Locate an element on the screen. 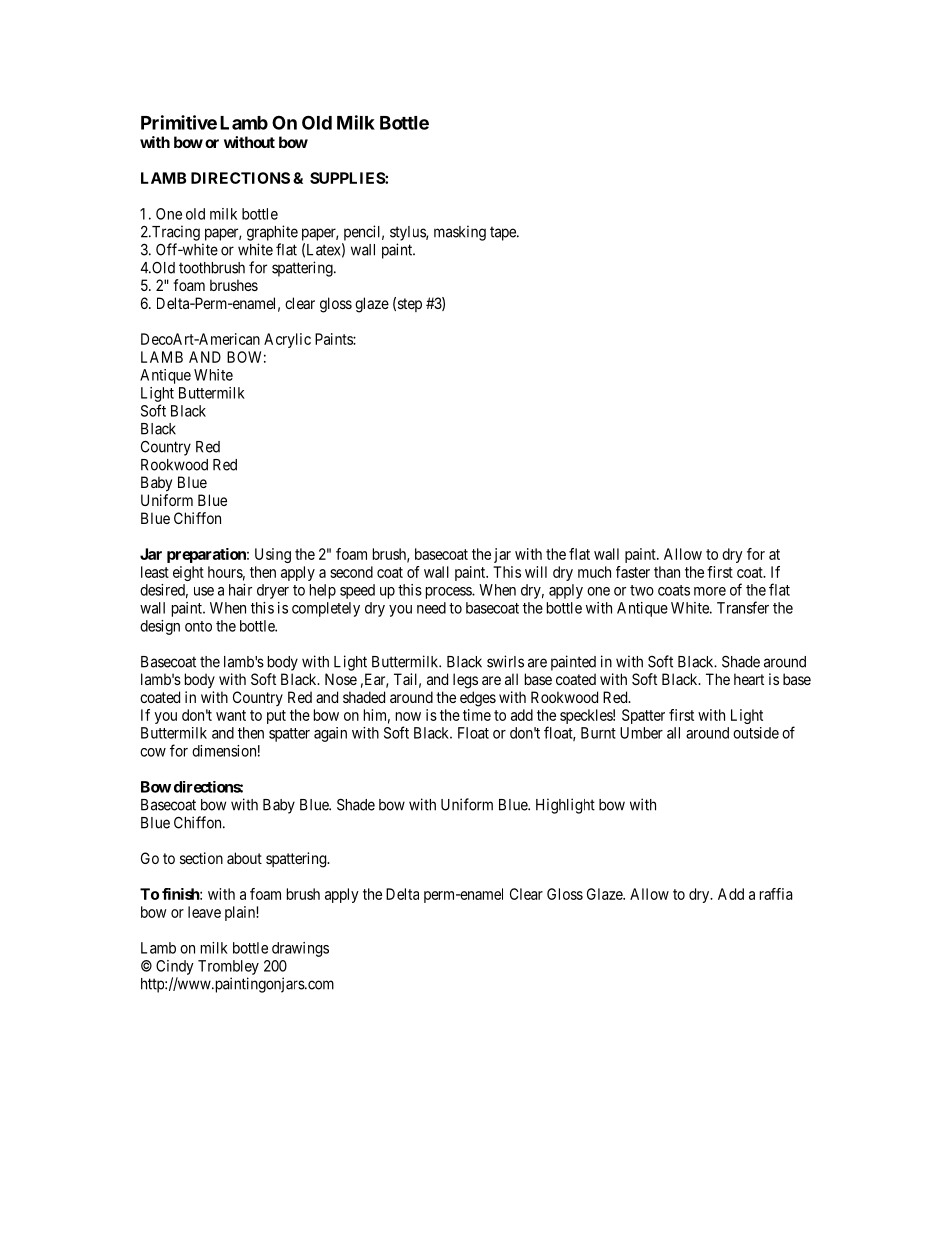 This screenshot has height=1233, width=952. hair is located at coordinates (240, 590).
